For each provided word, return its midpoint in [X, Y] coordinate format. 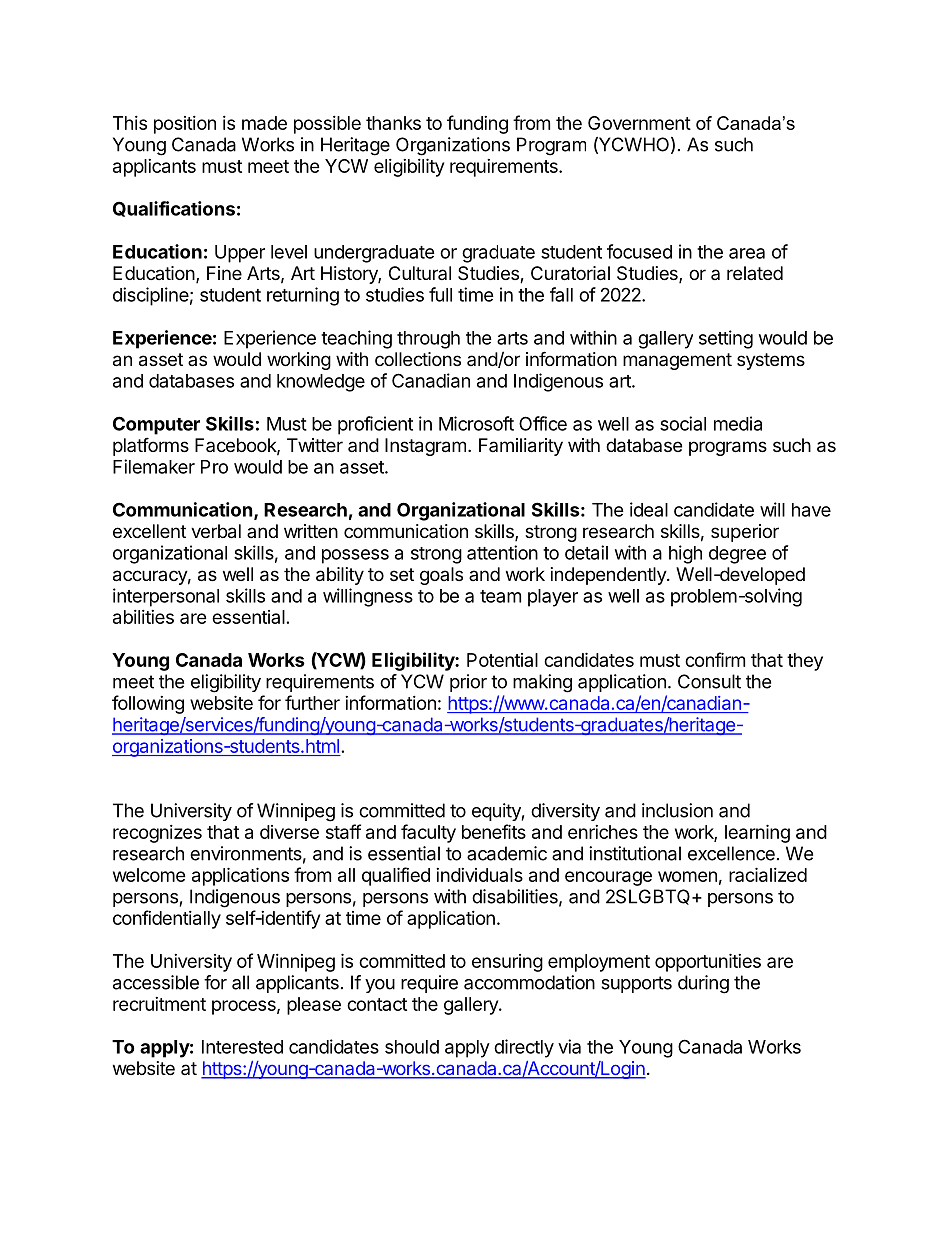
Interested [242, 1047]
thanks [393, 123]
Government [639, 123]
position [185, 125]
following [148, 704]
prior [468, 683]
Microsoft [476, 423]
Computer [156, 425]
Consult [709, 681]
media [738, 423]
